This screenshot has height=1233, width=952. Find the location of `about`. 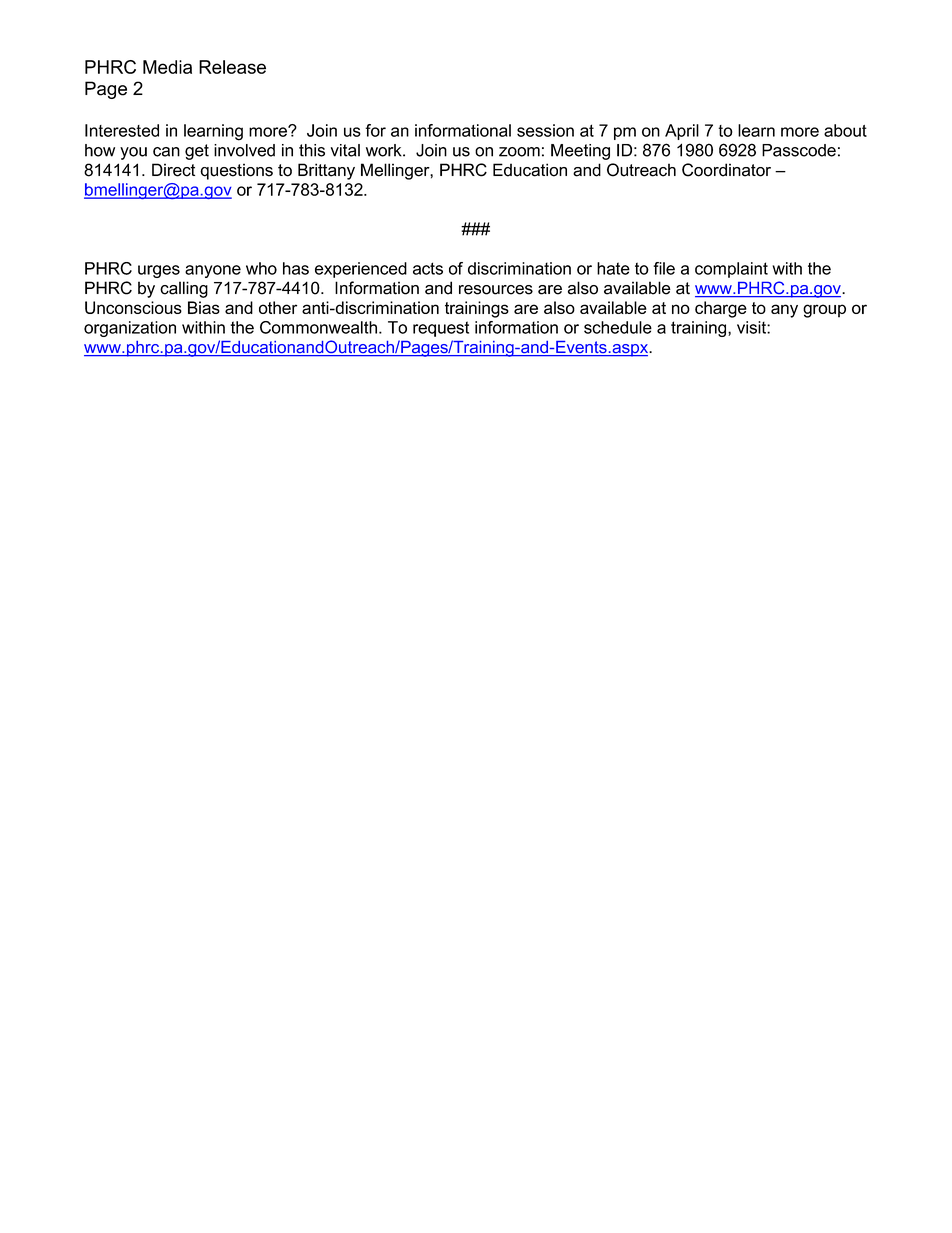

about is located at coordinates (845, 130).
